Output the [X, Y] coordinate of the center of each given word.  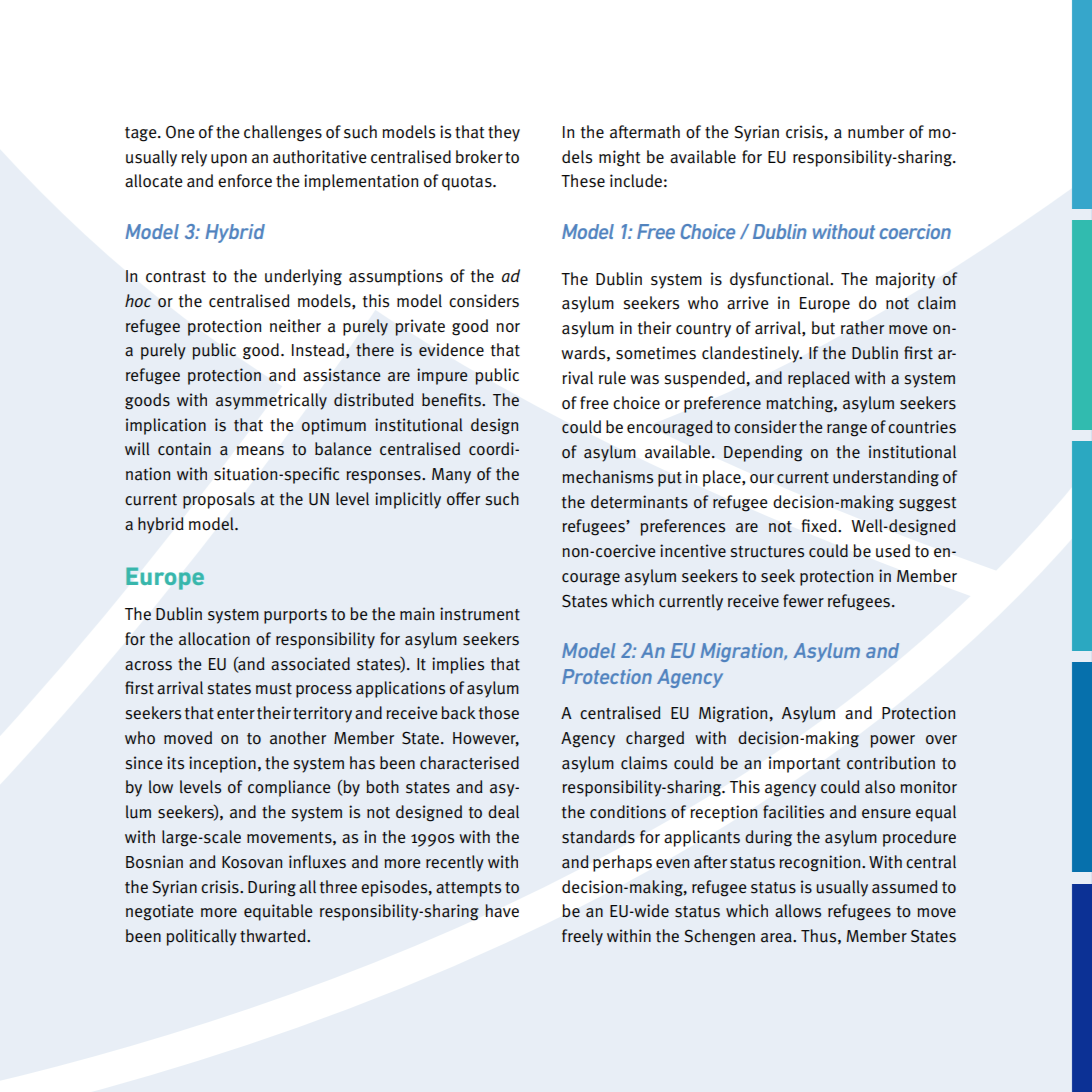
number [876, 132]
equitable [278, 912]
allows [798, 911]
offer [463, 498]
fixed [820, 525]
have [502, 911]
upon [229, 160]
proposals [219, 500]
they [504, 133]
